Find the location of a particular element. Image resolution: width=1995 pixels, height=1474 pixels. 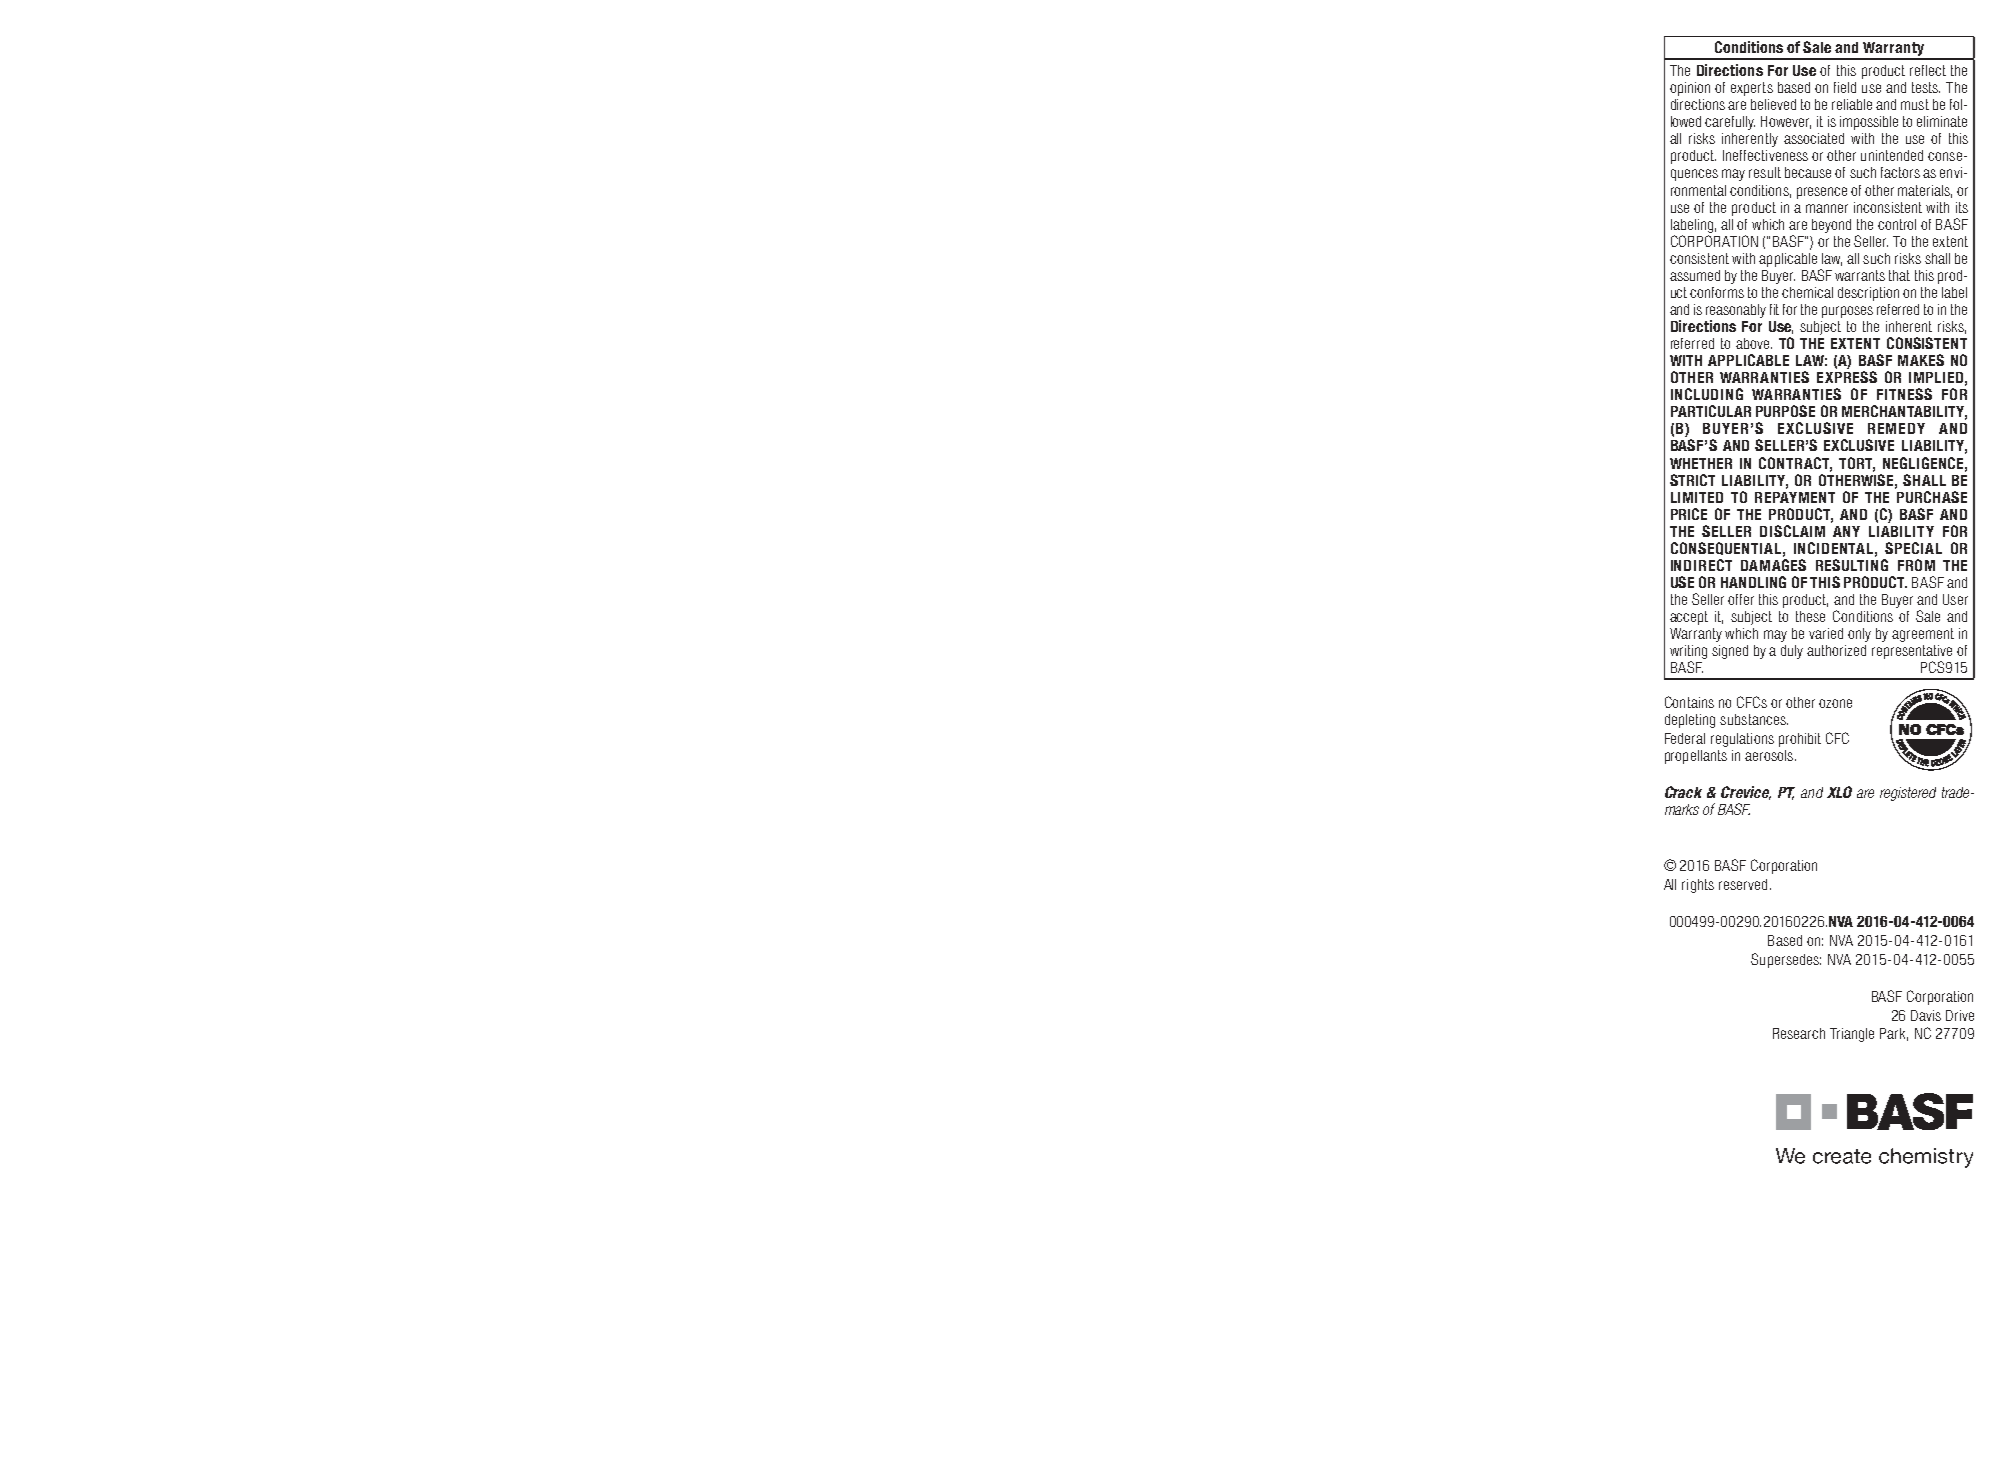

opinion is located at coordinates (1690, 89).
